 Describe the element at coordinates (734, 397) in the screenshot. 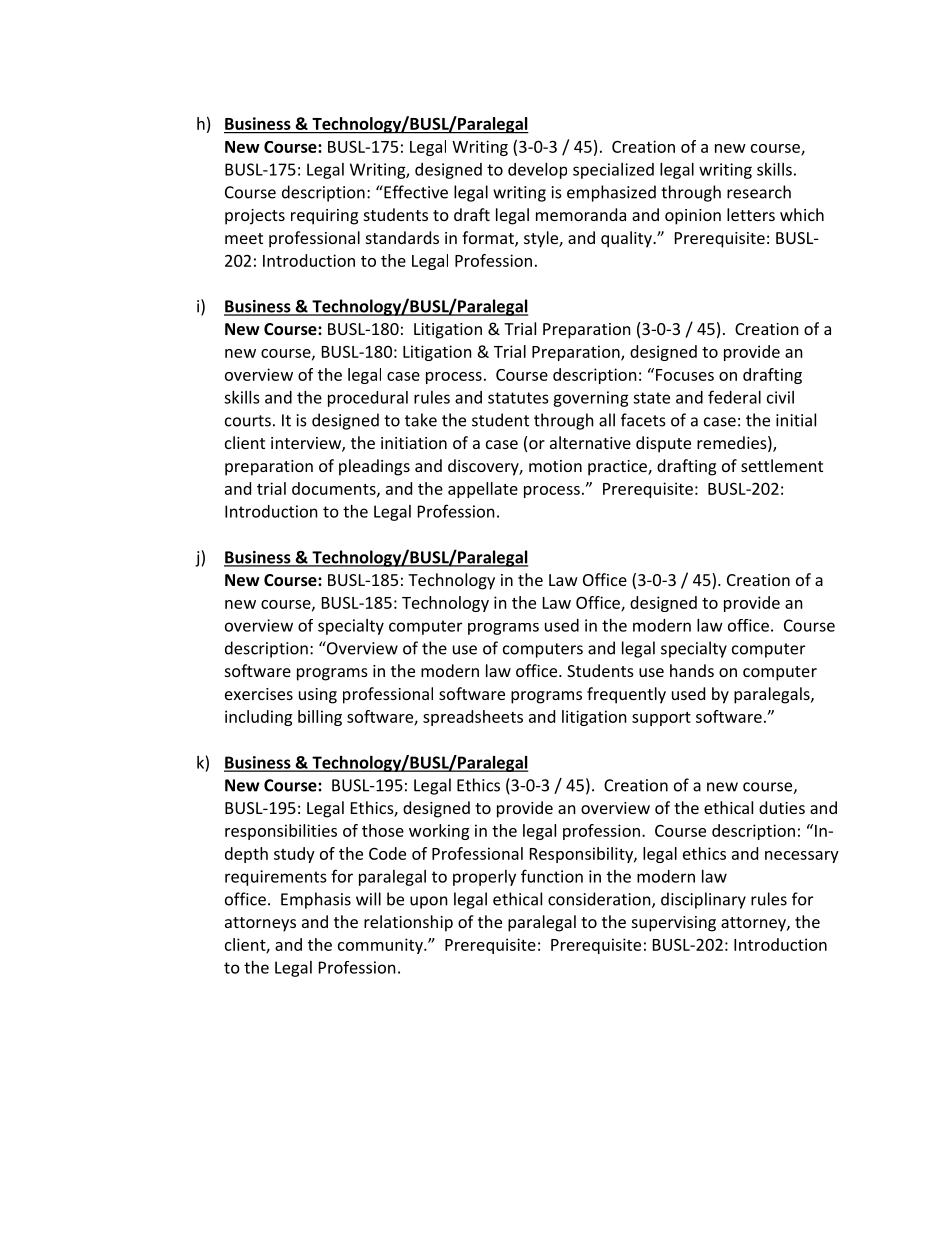

I see `federal` at that location.
